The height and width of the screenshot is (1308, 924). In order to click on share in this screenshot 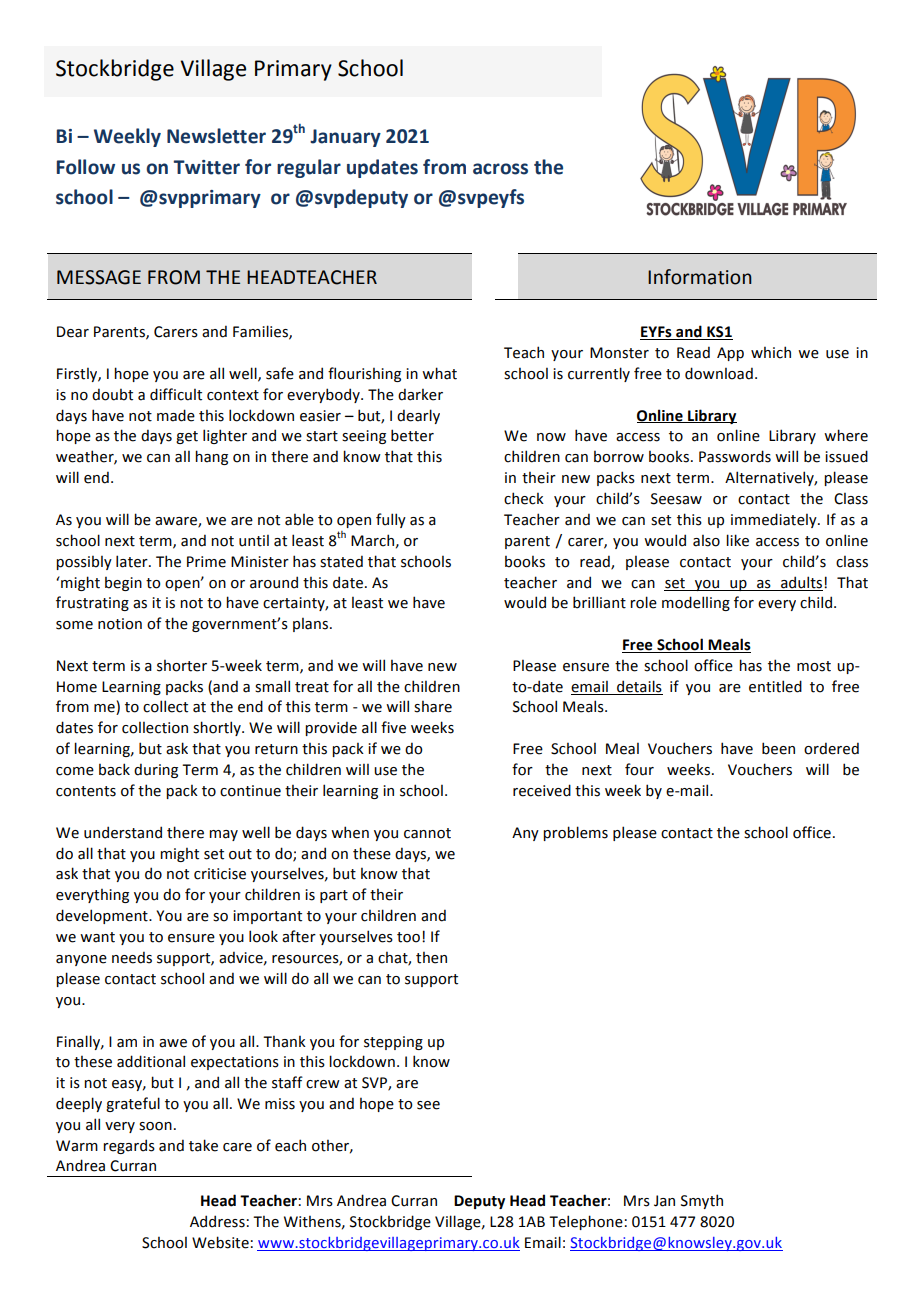, I will do `click(433, 706)`.
